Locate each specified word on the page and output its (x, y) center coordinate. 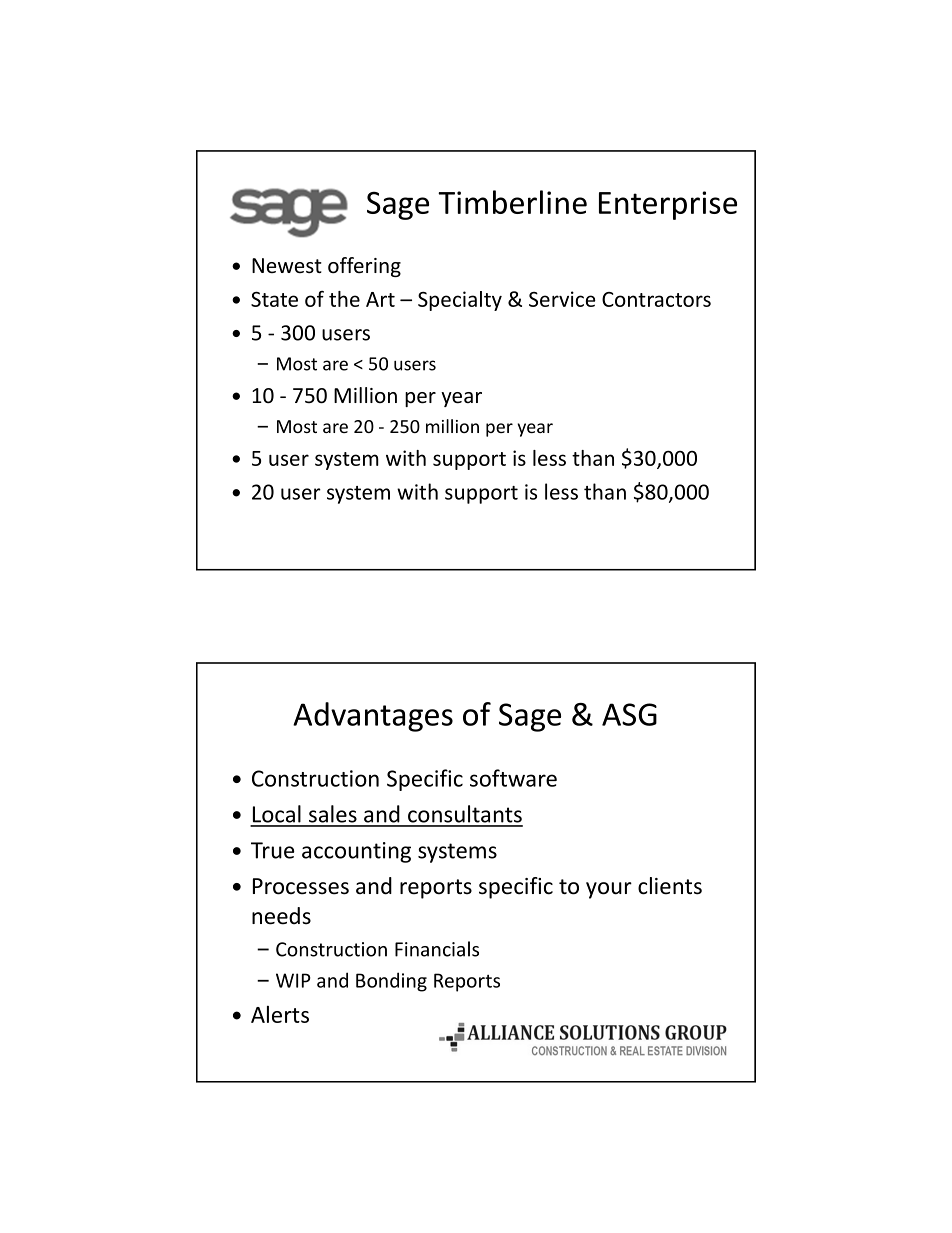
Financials (437, 949)
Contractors (656, 299)
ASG (629, 714)
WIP (293, 980)
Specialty (460, 301)
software (513, 778)
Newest (287, 265)
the (344, 299)
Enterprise (668, 205)
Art (380, 299)
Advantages (373, 717)
